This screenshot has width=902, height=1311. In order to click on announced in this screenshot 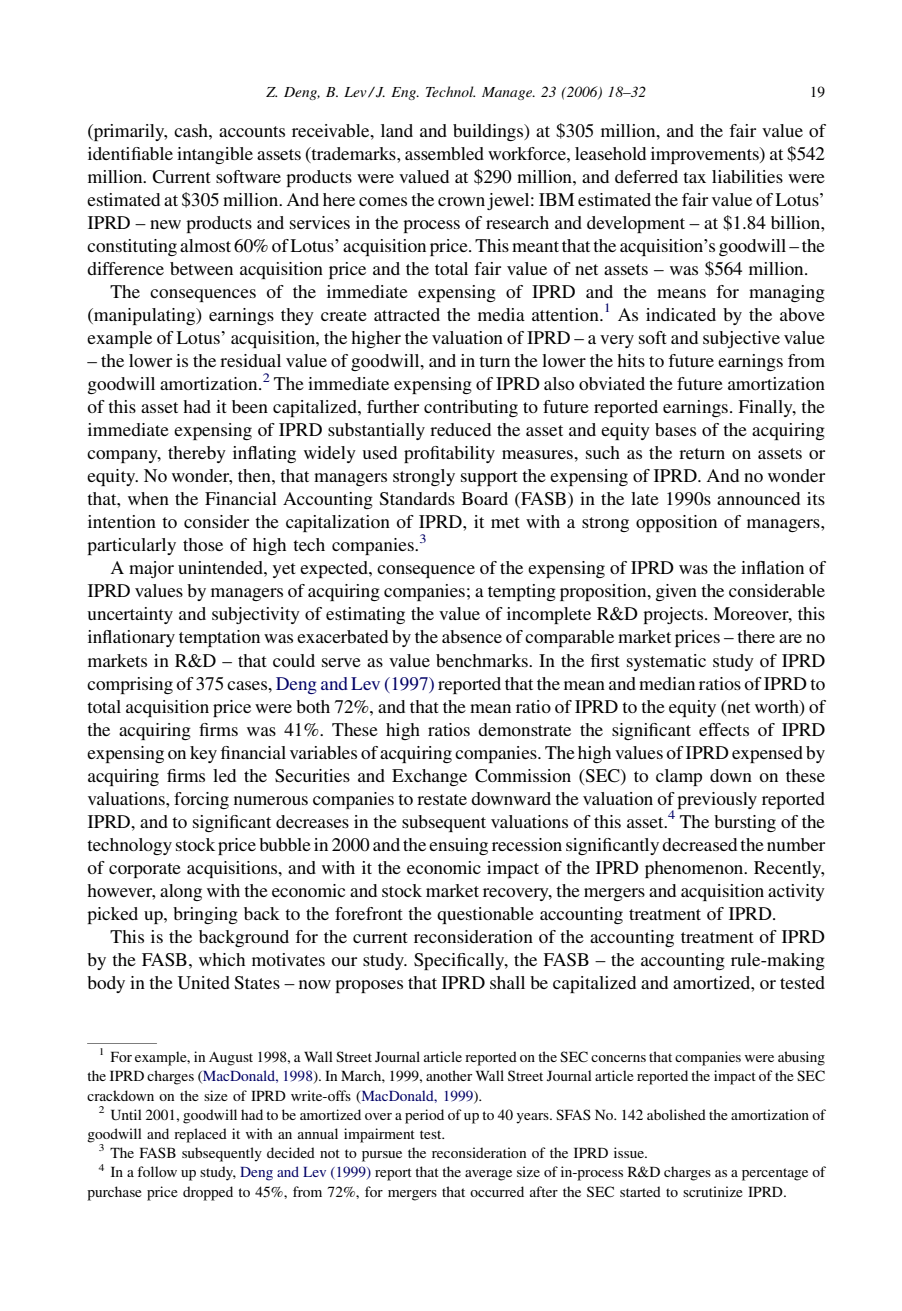, I will do `click(758, 498)`.
